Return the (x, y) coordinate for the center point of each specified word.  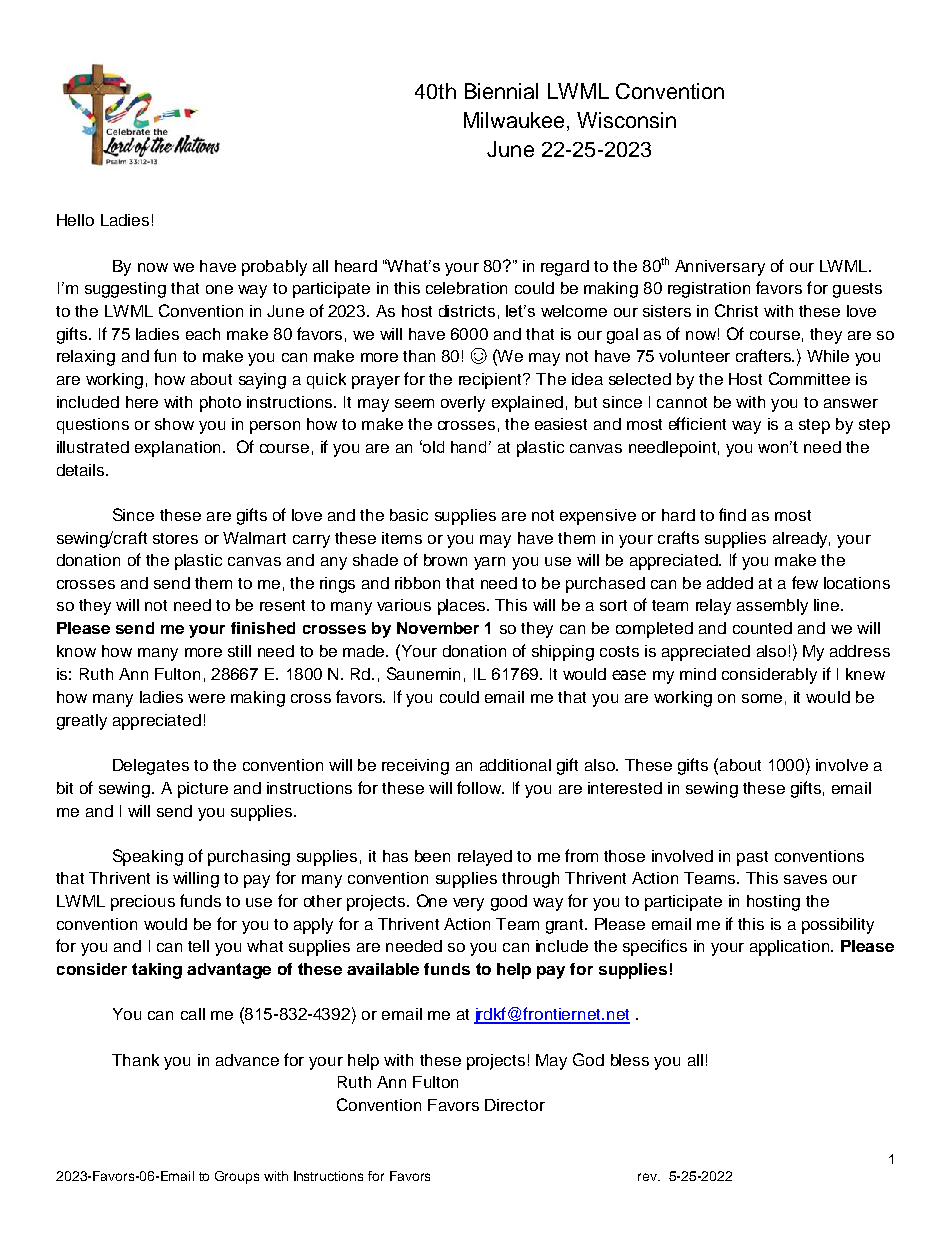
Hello (75, 220)
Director (515, 1105)
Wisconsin (626, 120)
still (239, 651)
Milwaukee (514, 120)
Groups (237, 1177)
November (438, 628)
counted (762, 628)
